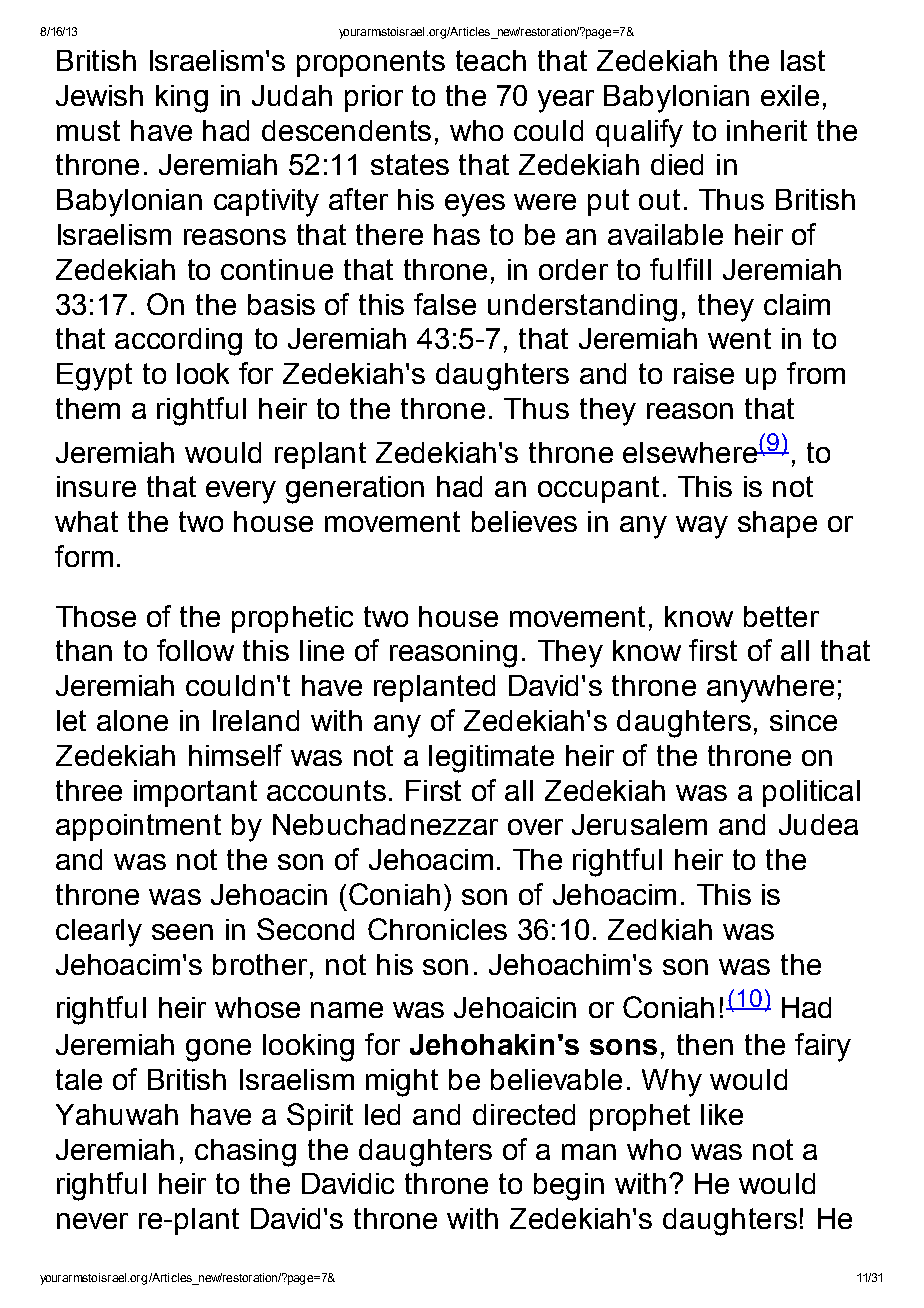 Image resolution: width=924 pixels, height=1308 pixels. What do you see at coordinates (96, 486) in the document?
I see `insure` at bounding box center [96, 486].
